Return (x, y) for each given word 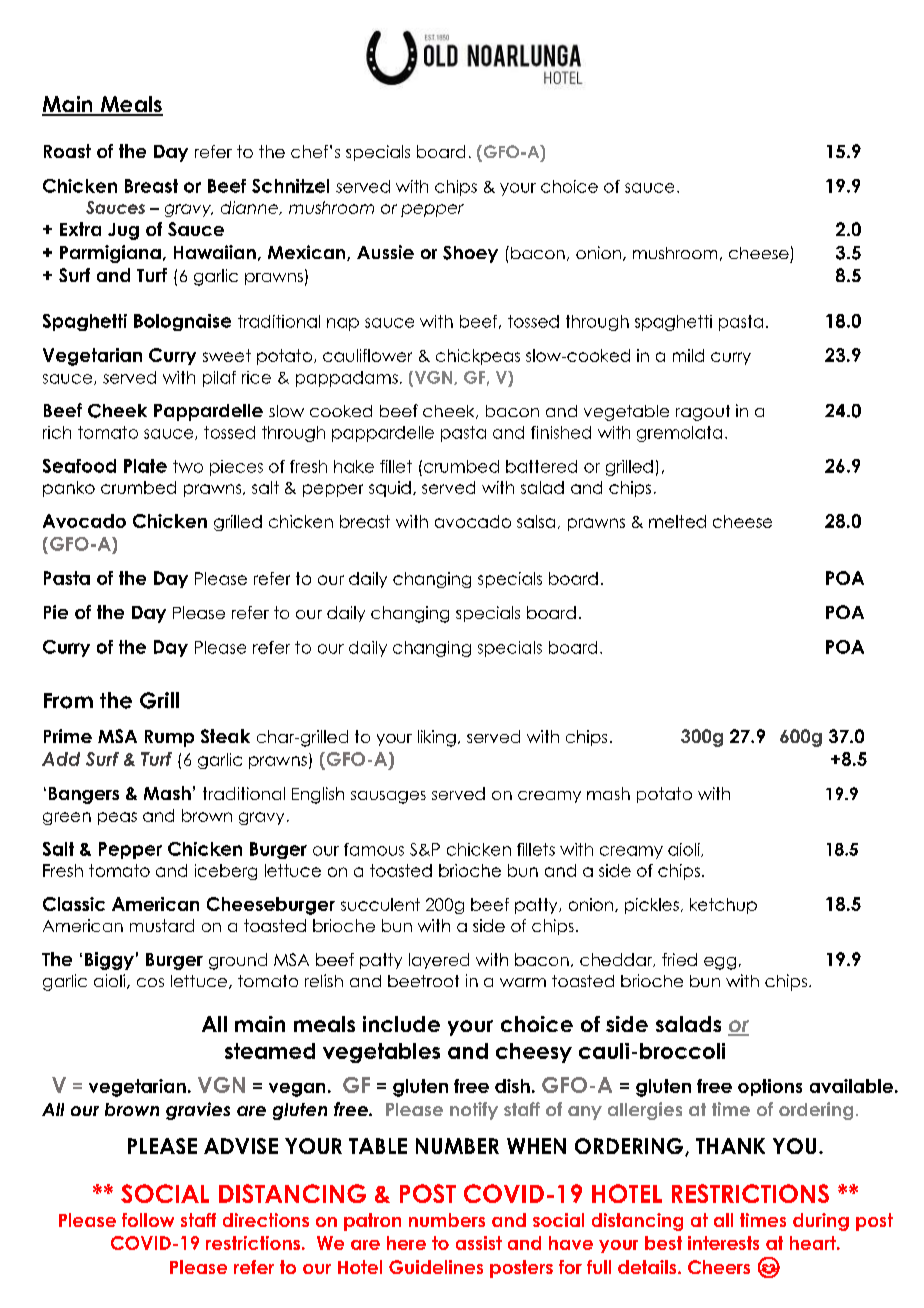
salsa (536, 521)
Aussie (385, 252)
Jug (123, 231)
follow (148, 1220)
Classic (74, 904)
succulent (380, 904)
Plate (145, 466)
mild (688, 355)
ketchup (723, 906)
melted (677, 521)
